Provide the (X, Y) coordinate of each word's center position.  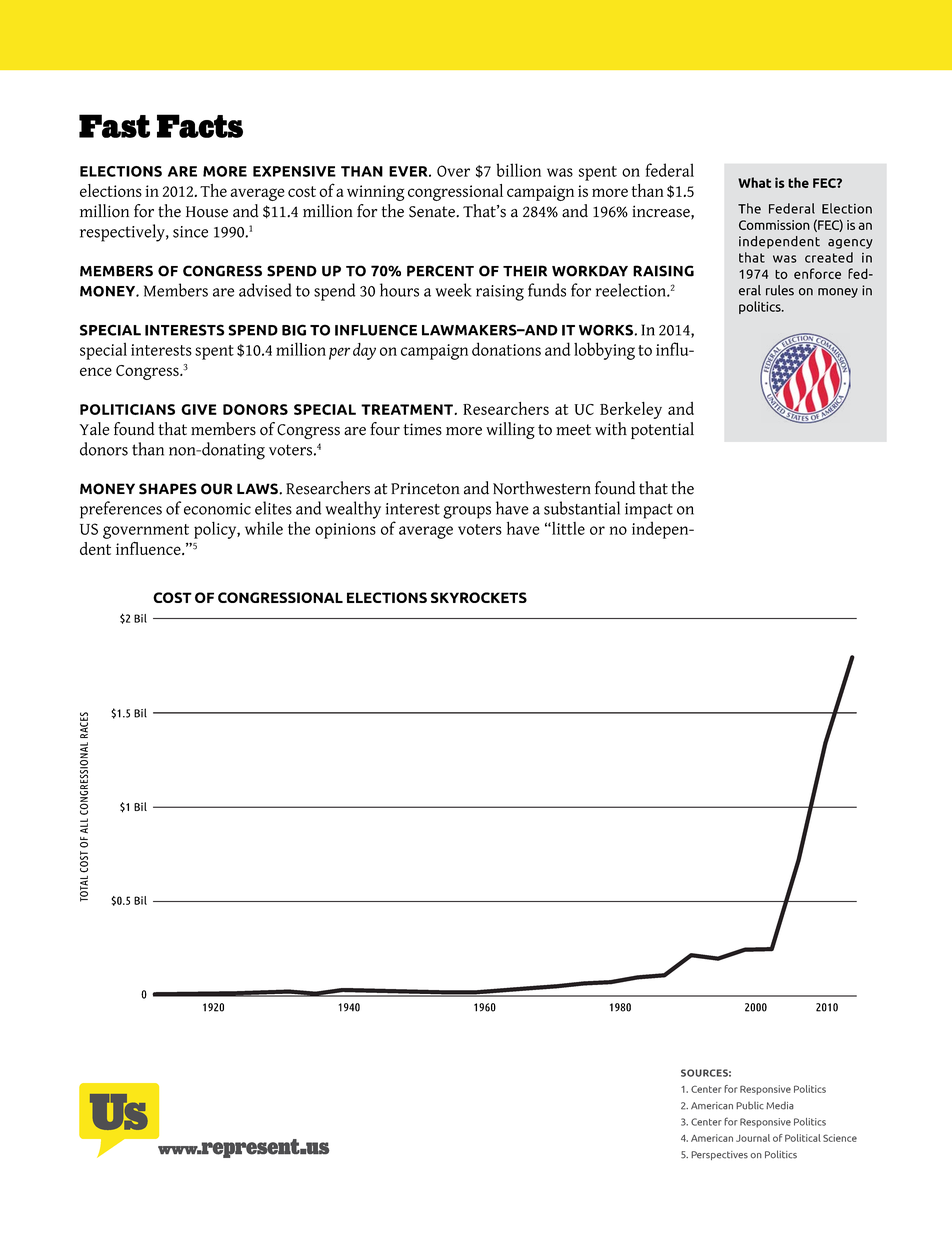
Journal (753, 1138)
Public (750, 1105)
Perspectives (719, 1155)
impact (649, 511)
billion (519, 170)
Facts (200, 126)
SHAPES (168, 489)
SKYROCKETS (479, 597)
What (754, 182)
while (264, 528)
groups (467, 512)
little (567, 528)
